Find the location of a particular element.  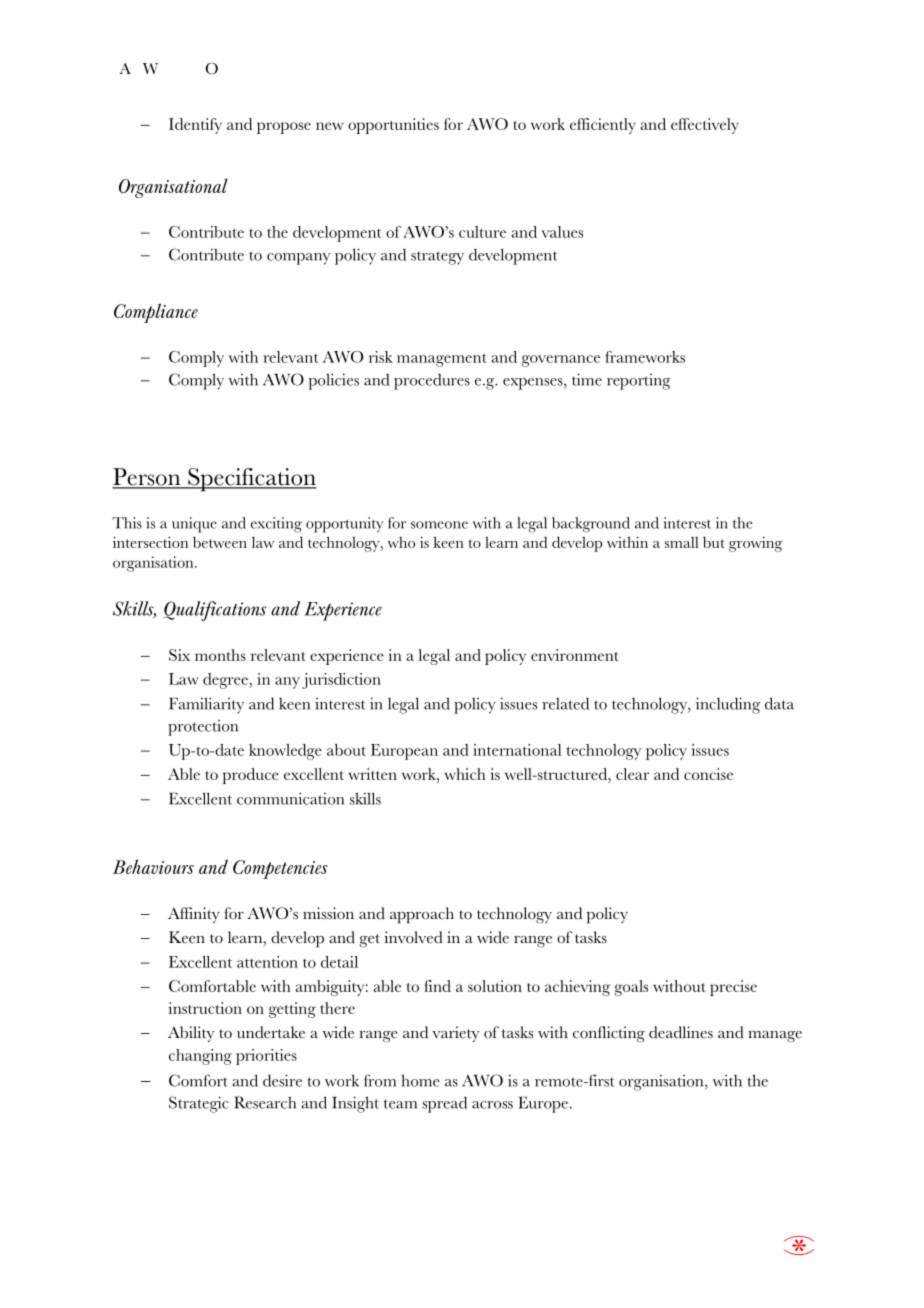

Compliance is located at coordinates (156, 313).
